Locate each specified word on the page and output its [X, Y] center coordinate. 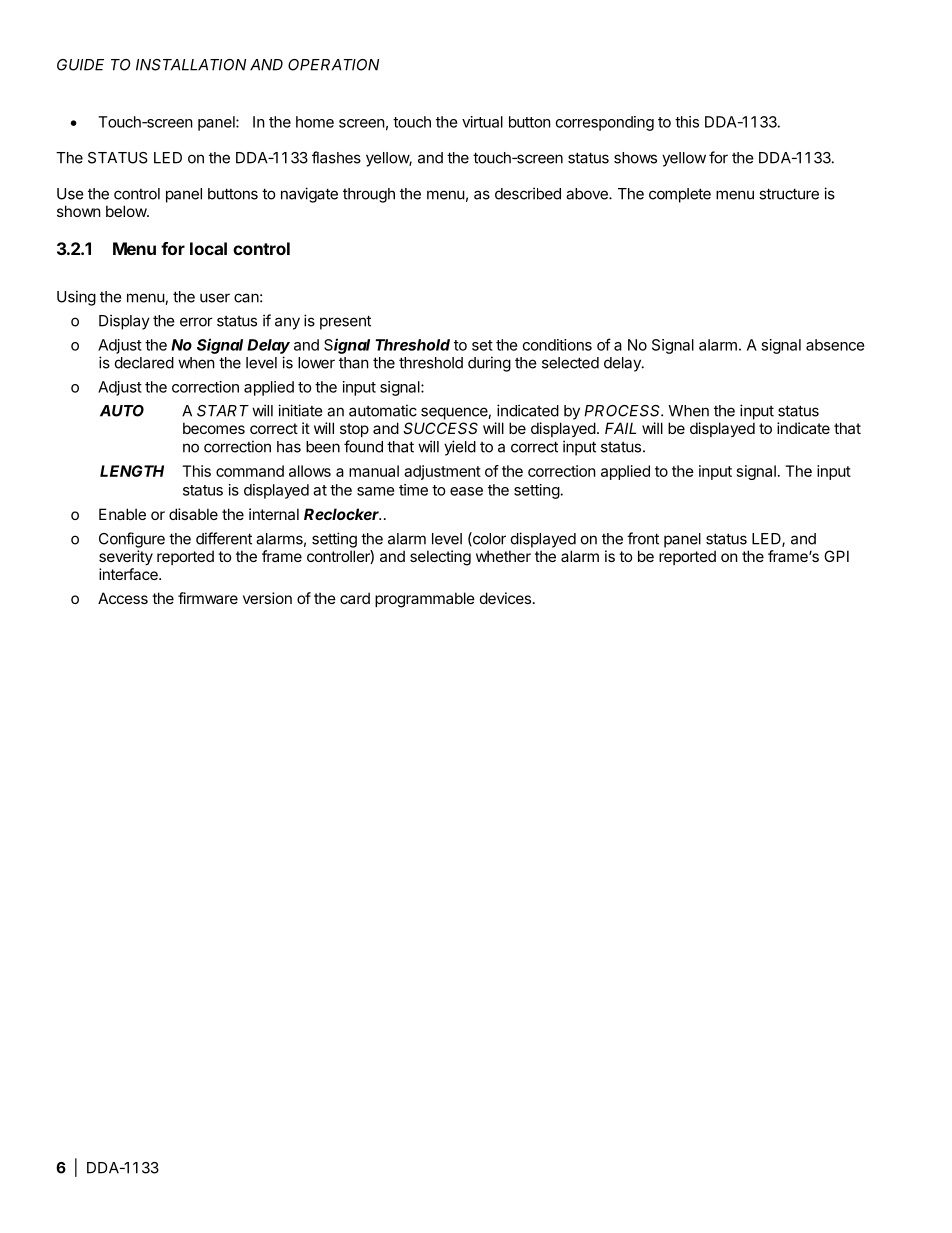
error [196, 322]
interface [129, 574]
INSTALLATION [191, 65]
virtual [482, 122]
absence [835, 345]
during [489, 364]
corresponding [605, 123]
